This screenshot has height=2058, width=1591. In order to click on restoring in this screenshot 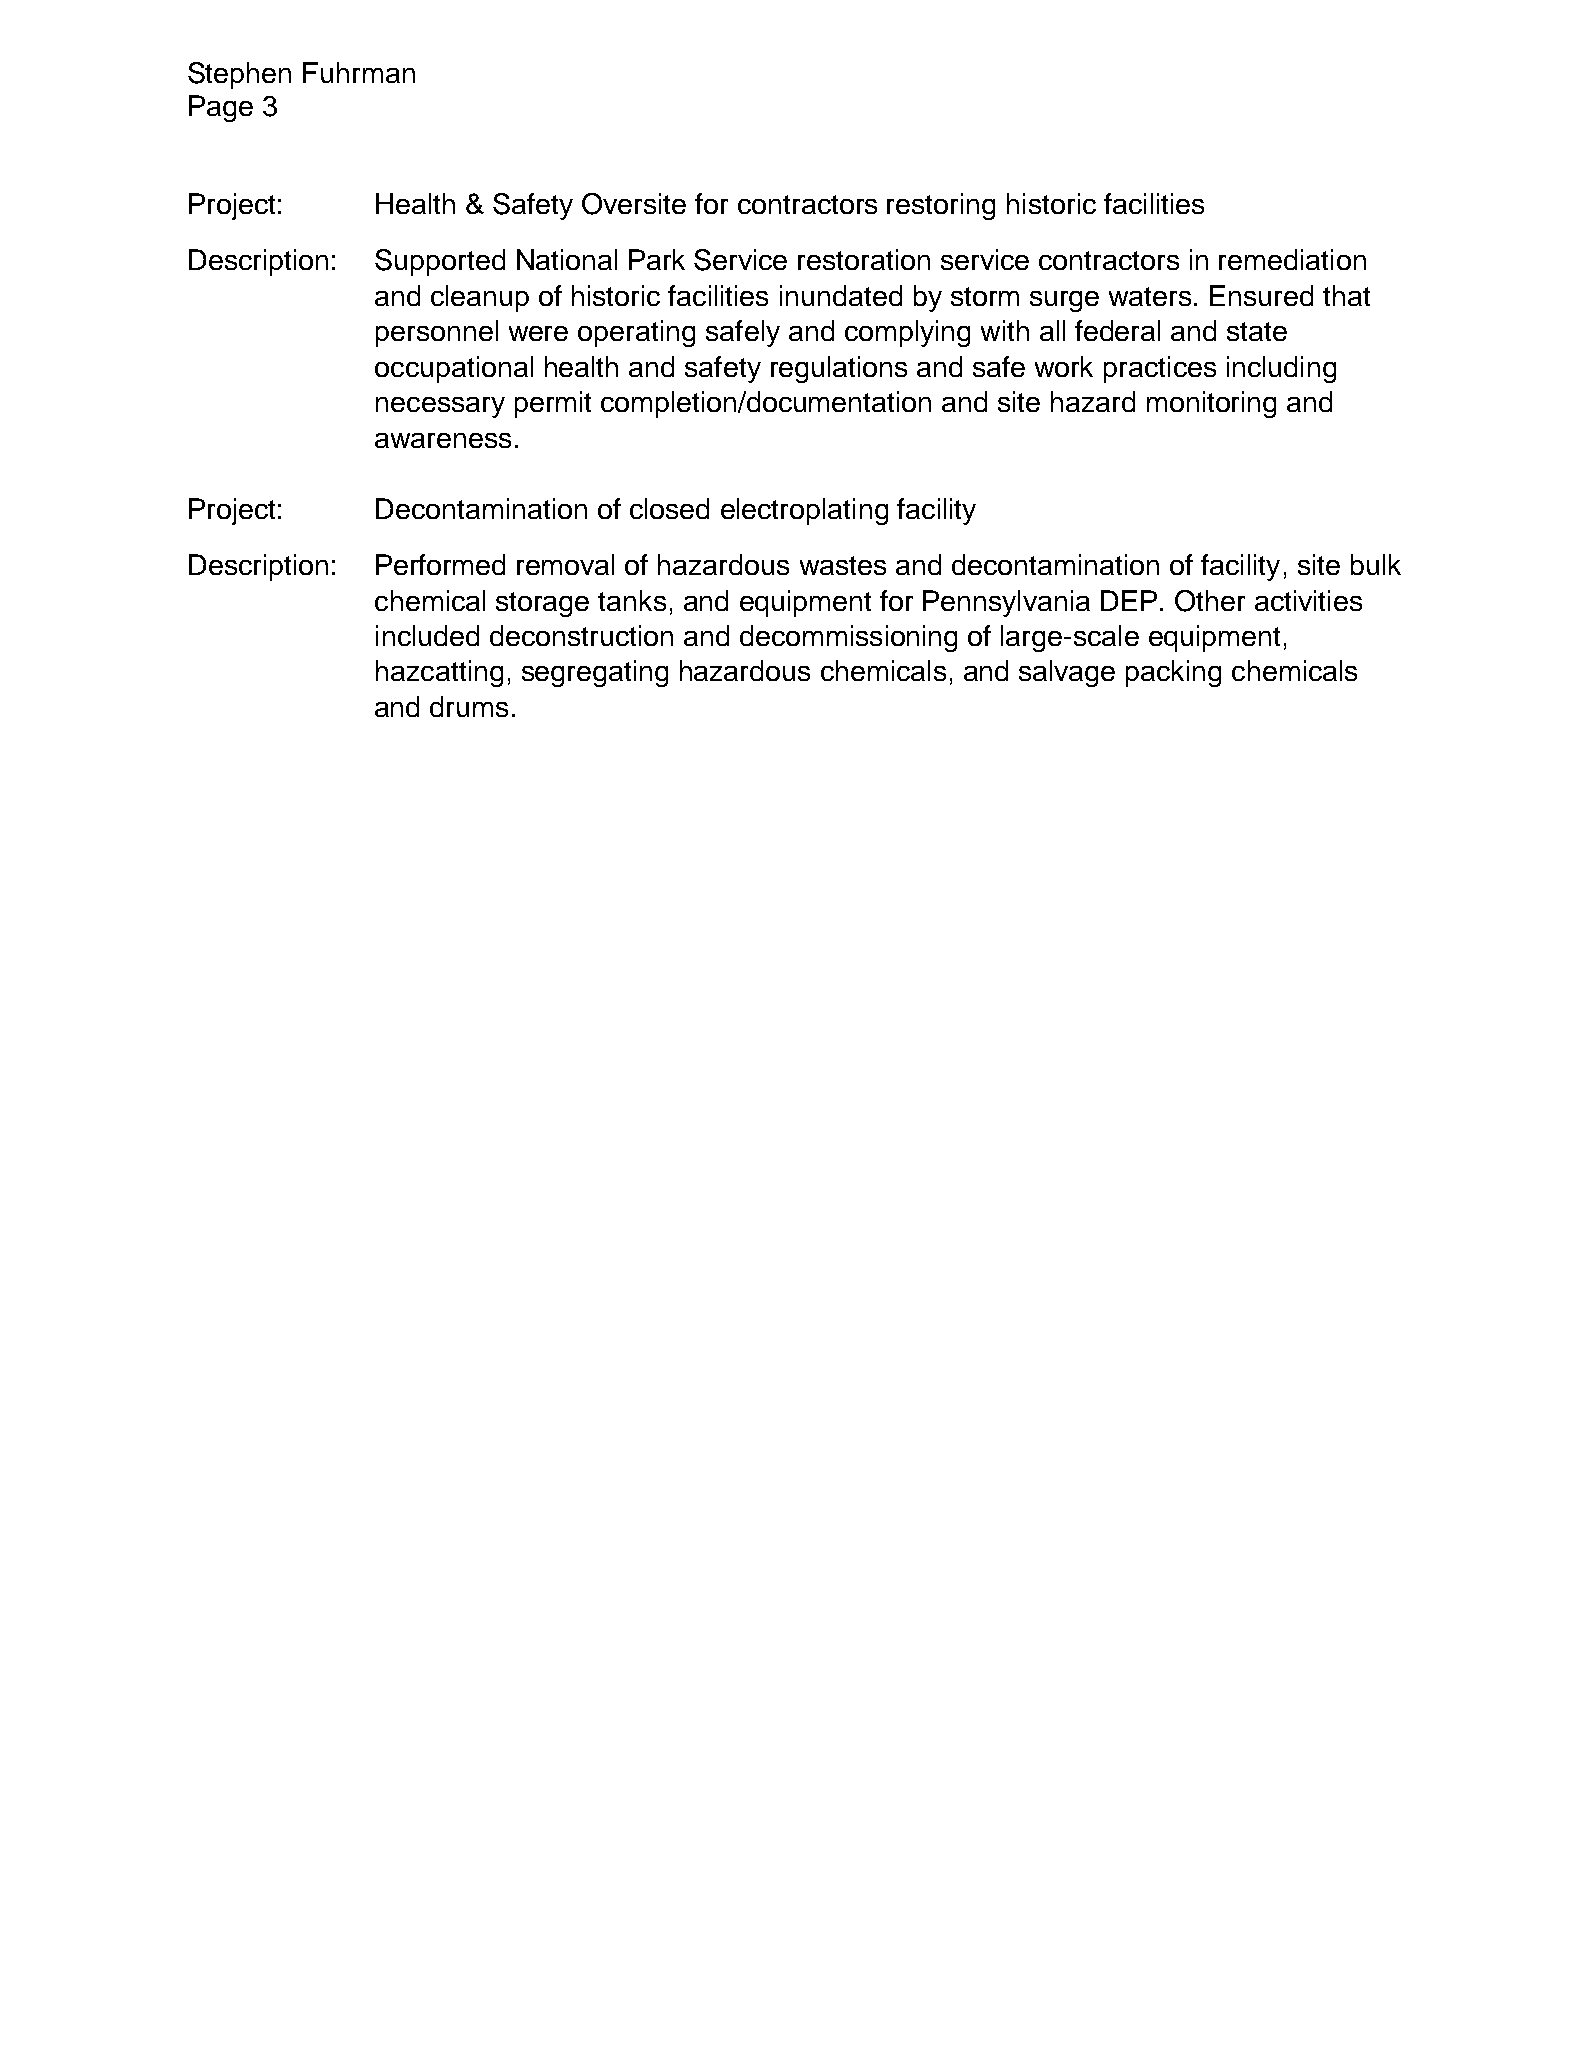, I will do `click(941, 206)`.
